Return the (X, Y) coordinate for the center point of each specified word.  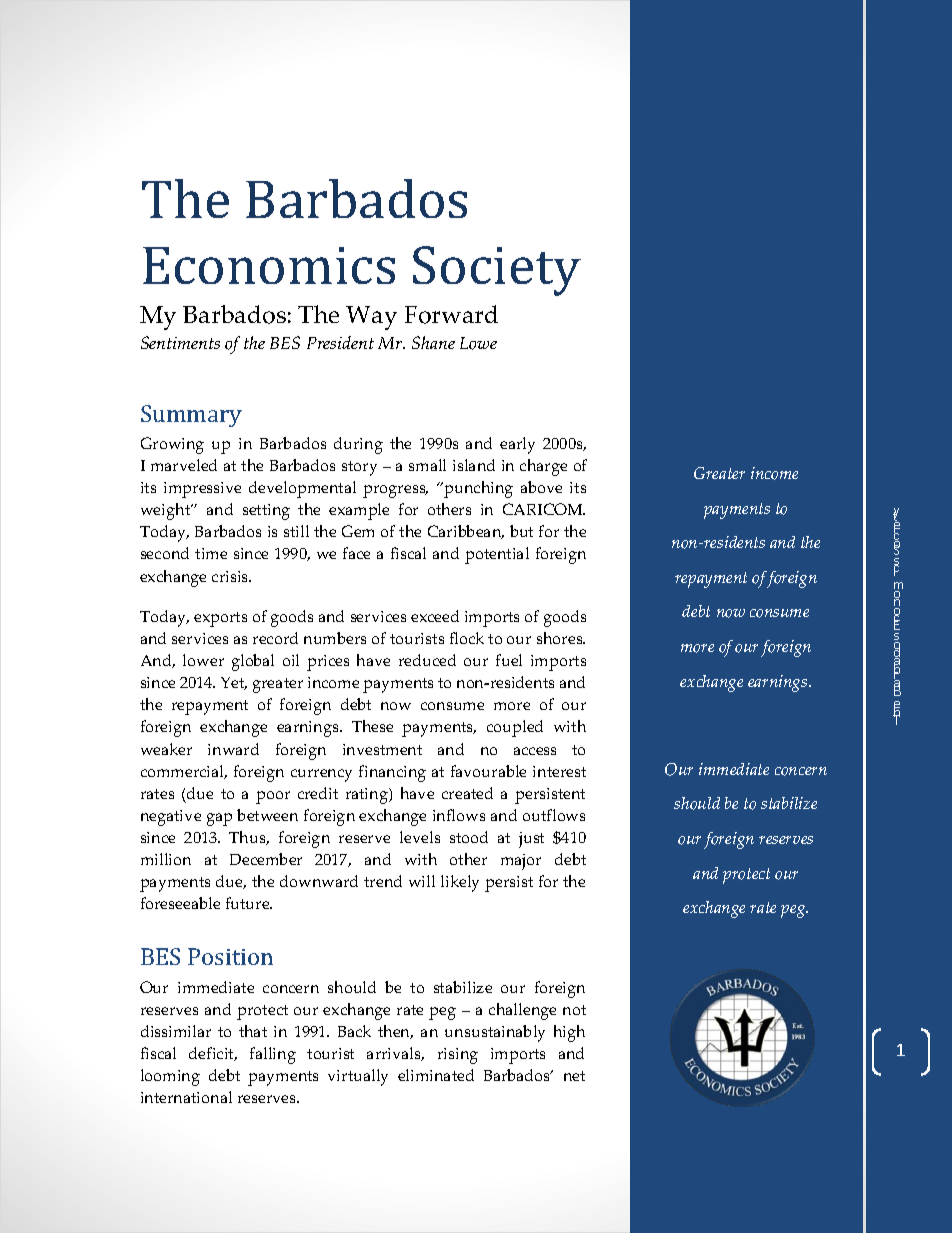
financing (392, 773)
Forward (451, 314)
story (359, 468)
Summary (191, 416)
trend (383, 881)
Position (230, 956)
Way (371, 318)
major (521, 862)
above (541, 487)
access (535, 751)
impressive (202, 490)
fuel (509, 660)
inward (233, 749)
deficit (213, 1054)
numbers (335, 638)
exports (220, 619)
